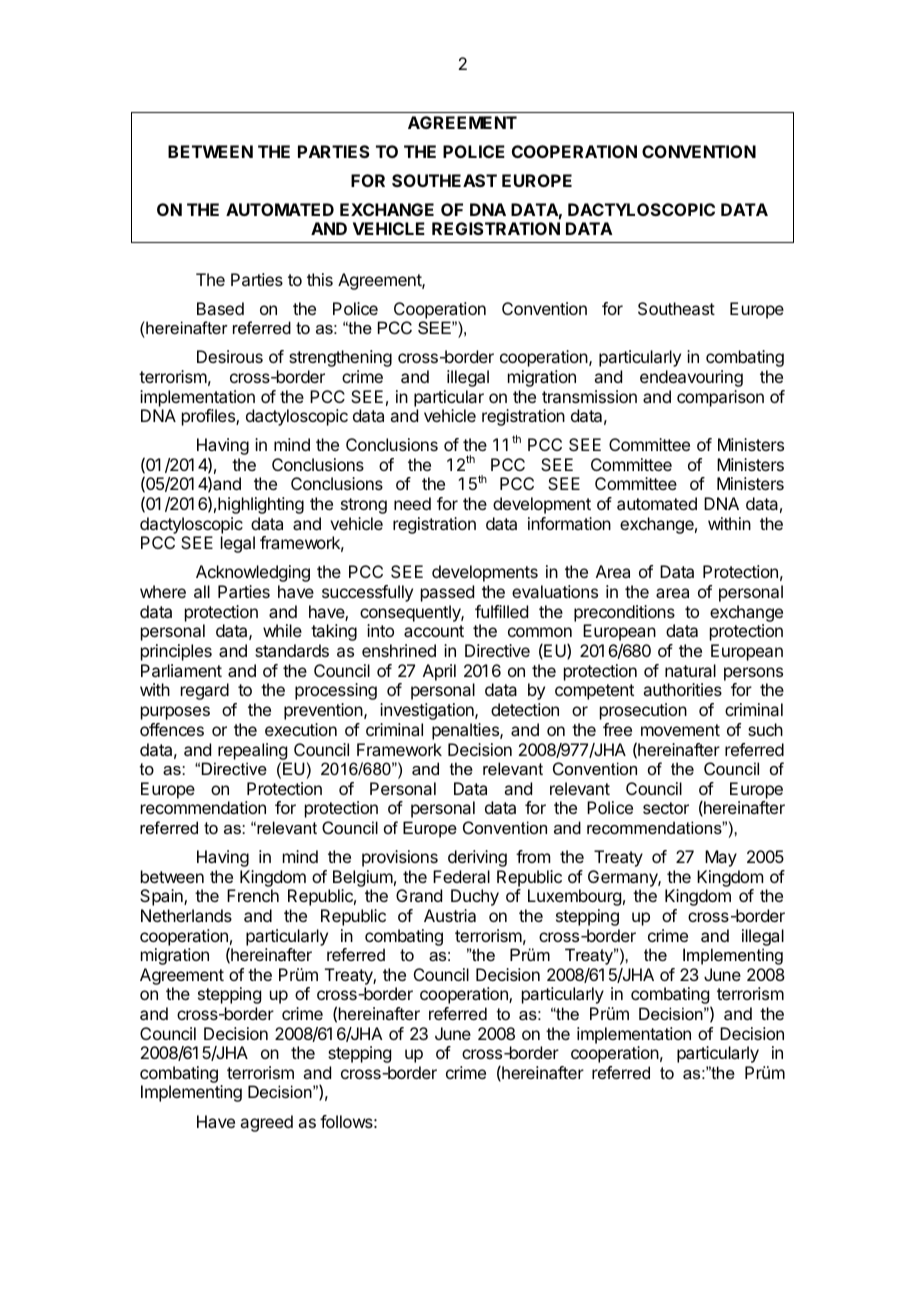 The image size is (924, 1307). Describe the element at coordinates (450, 915) in the document. I see `Austria` at that location.
